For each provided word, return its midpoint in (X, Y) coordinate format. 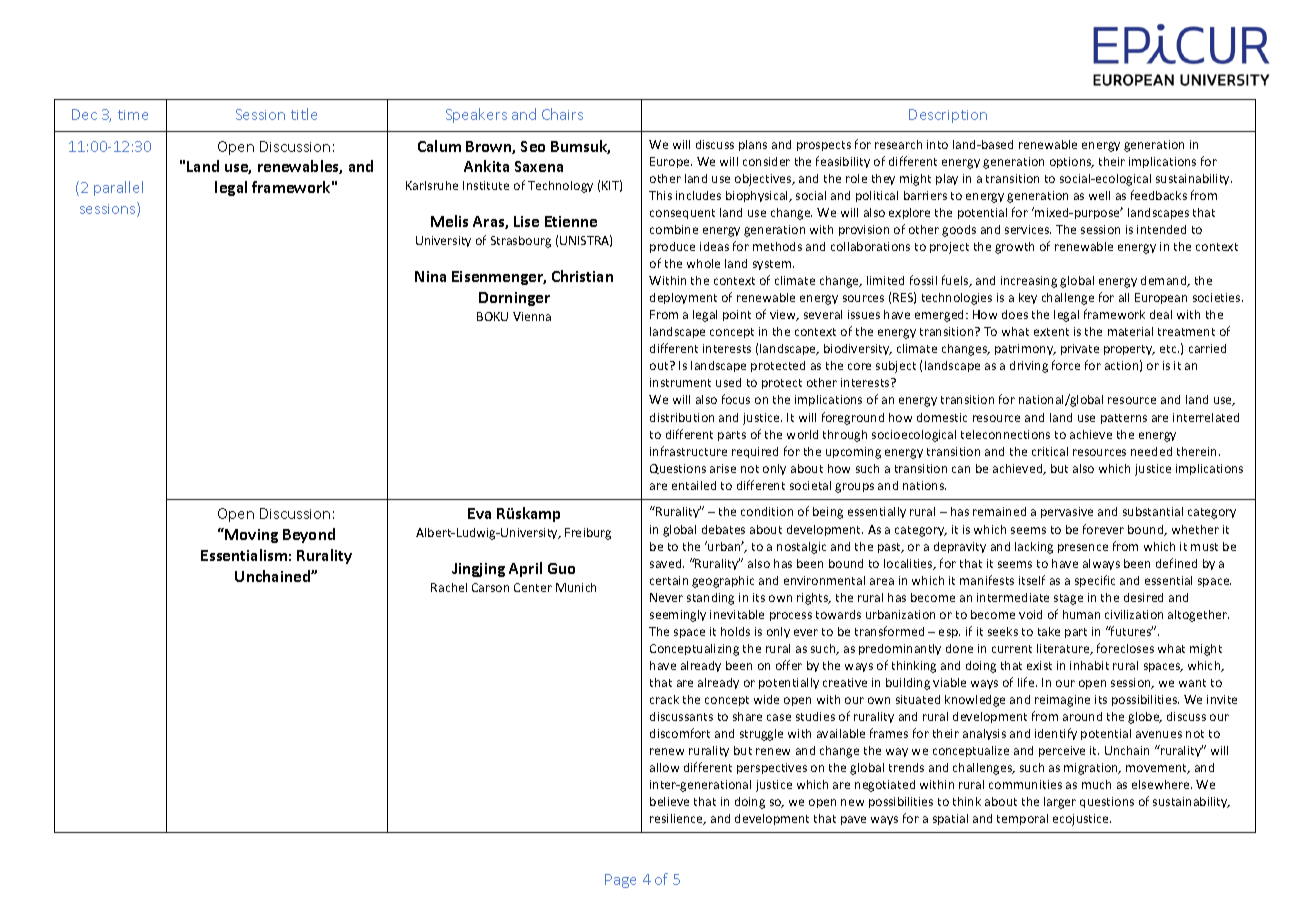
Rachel (449, 587)
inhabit (1089, 665)
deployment (683, 298)
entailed (694, 485)
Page (620, 881)
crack (664, 699)
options (1072, 162)
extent (1051, 332)
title (304, 114)
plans (753, 145)
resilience (678, 819)
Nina (430, 276)
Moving (251, 536)
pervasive (1067, 512)
